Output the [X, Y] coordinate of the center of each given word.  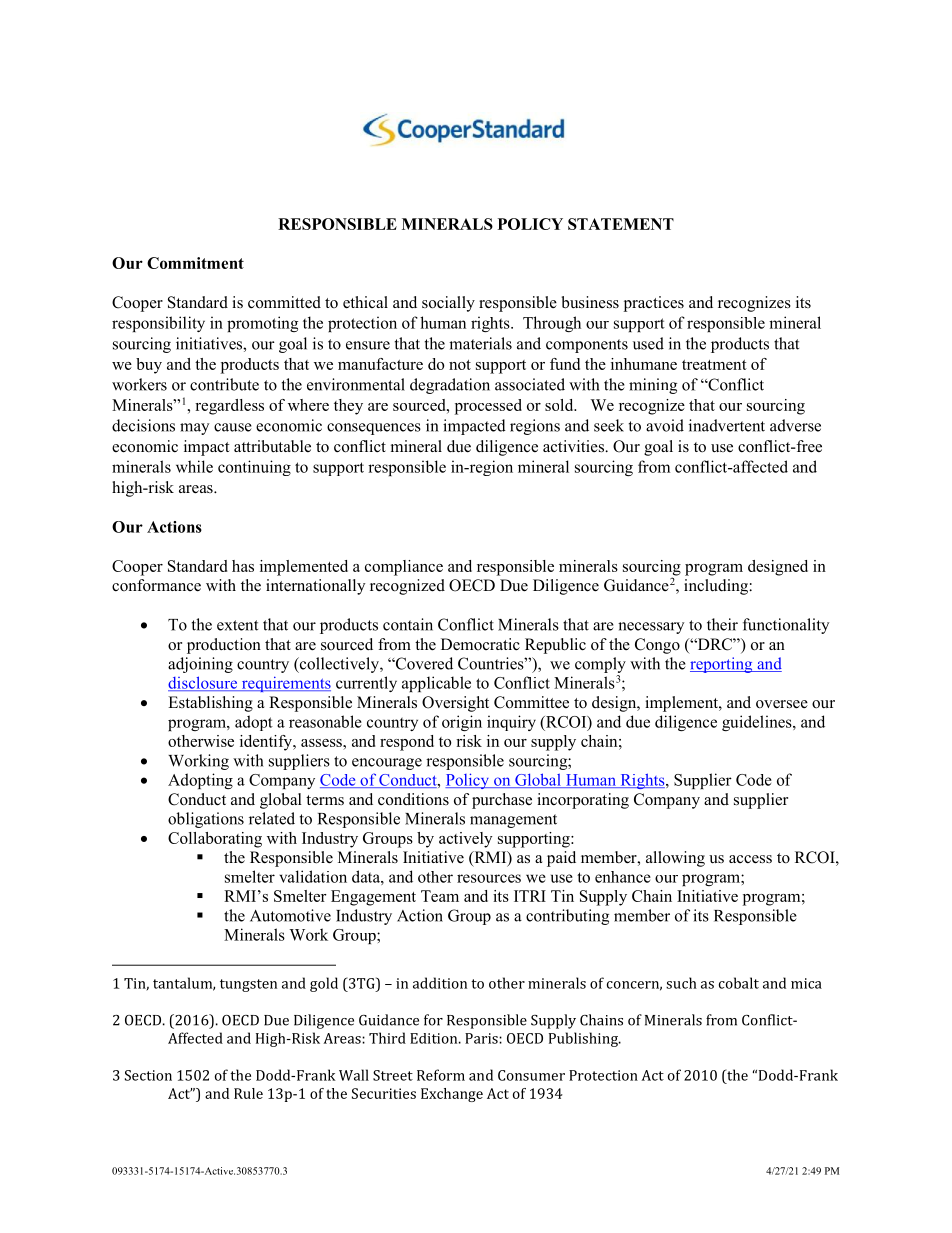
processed [488, 407]
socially [448, 304]
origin [462, 723]
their [722, 624]
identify [267, 743]
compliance [404, 568]
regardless [229, 407]
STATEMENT [621, 224]
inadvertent [727, 425]
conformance [156, 585]
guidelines [758, 723]
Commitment [195, 263]
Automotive [290, 915]
